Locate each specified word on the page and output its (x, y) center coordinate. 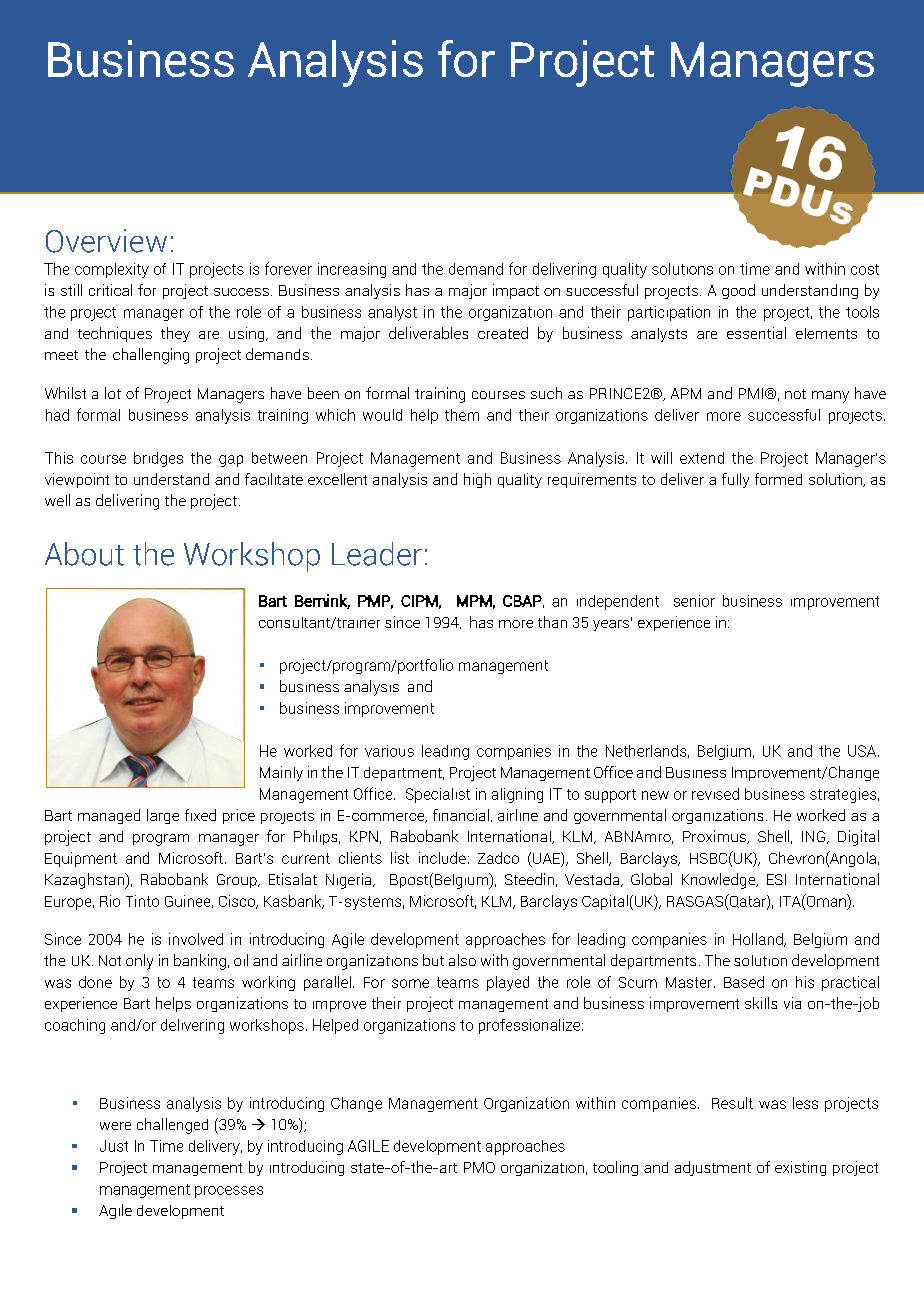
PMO (479, 1167)
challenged (172, 1126)
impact (516, 291)
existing (800, 1168)
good (738, 291)
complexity (112, 270)
